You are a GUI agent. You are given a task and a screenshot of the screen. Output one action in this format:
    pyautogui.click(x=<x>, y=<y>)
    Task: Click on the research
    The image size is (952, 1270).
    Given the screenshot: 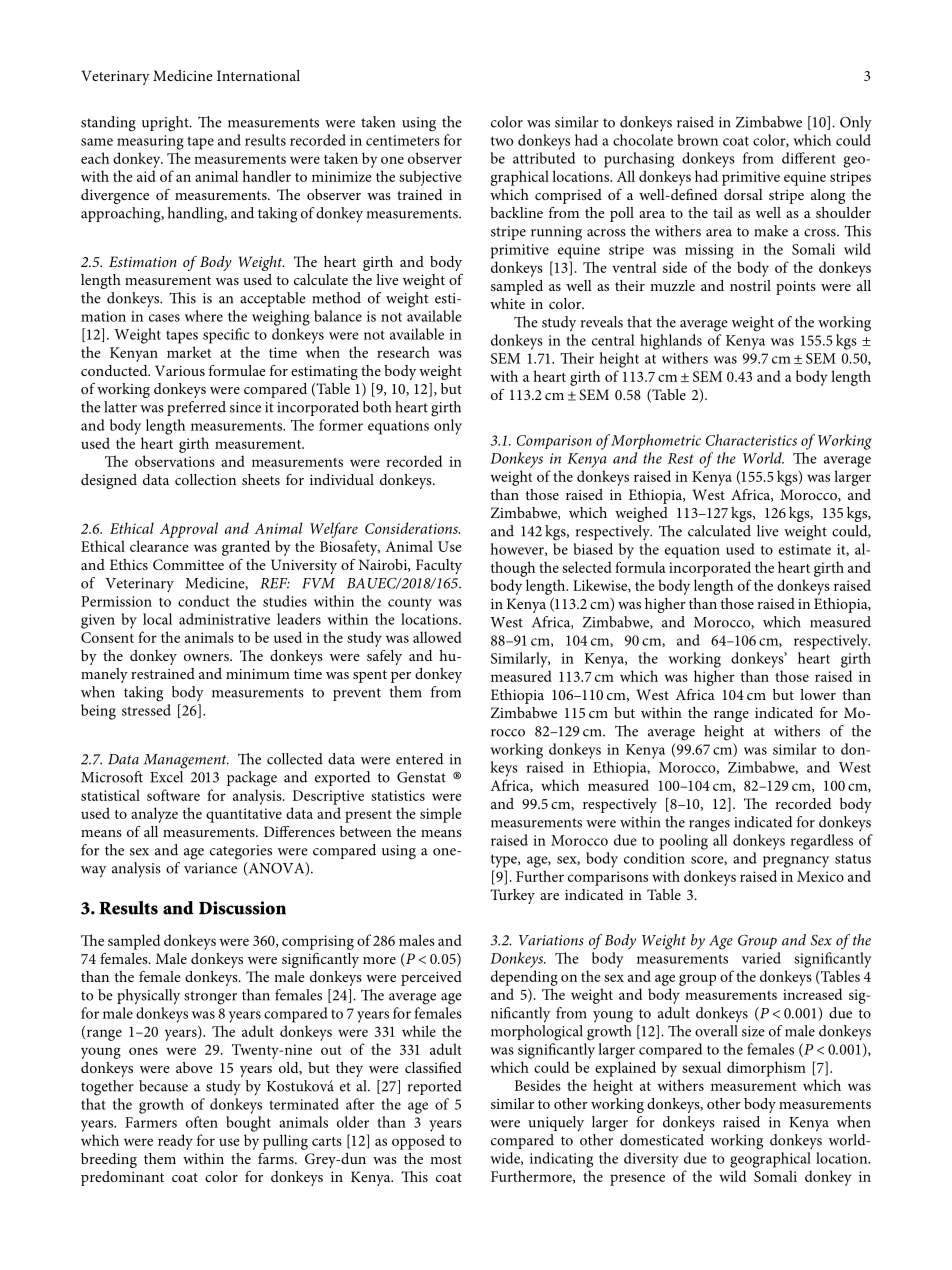 What is the action you would take?
    pyautogui.click(x=403, y=352)
